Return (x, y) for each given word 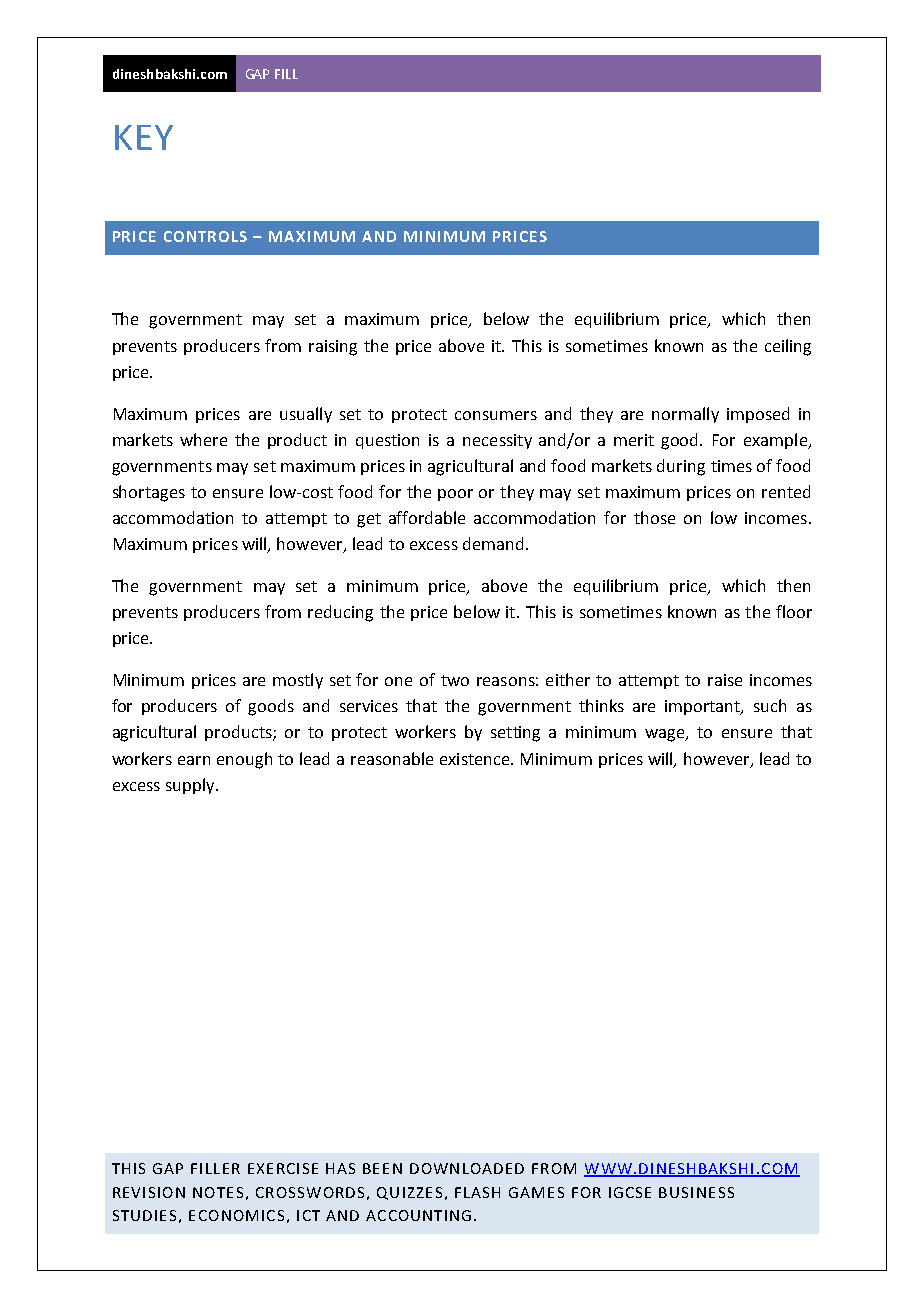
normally (685, 415)
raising (333, 348)
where (203, 439)
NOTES (218, 1192)
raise (725, 680)
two (455, 680)
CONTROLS (205, 236)
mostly (298, 681)
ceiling (788, 347)
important (704, 707)
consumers (496, 415)
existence (476, 759)
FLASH (477, 1192)
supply (191, 786)
